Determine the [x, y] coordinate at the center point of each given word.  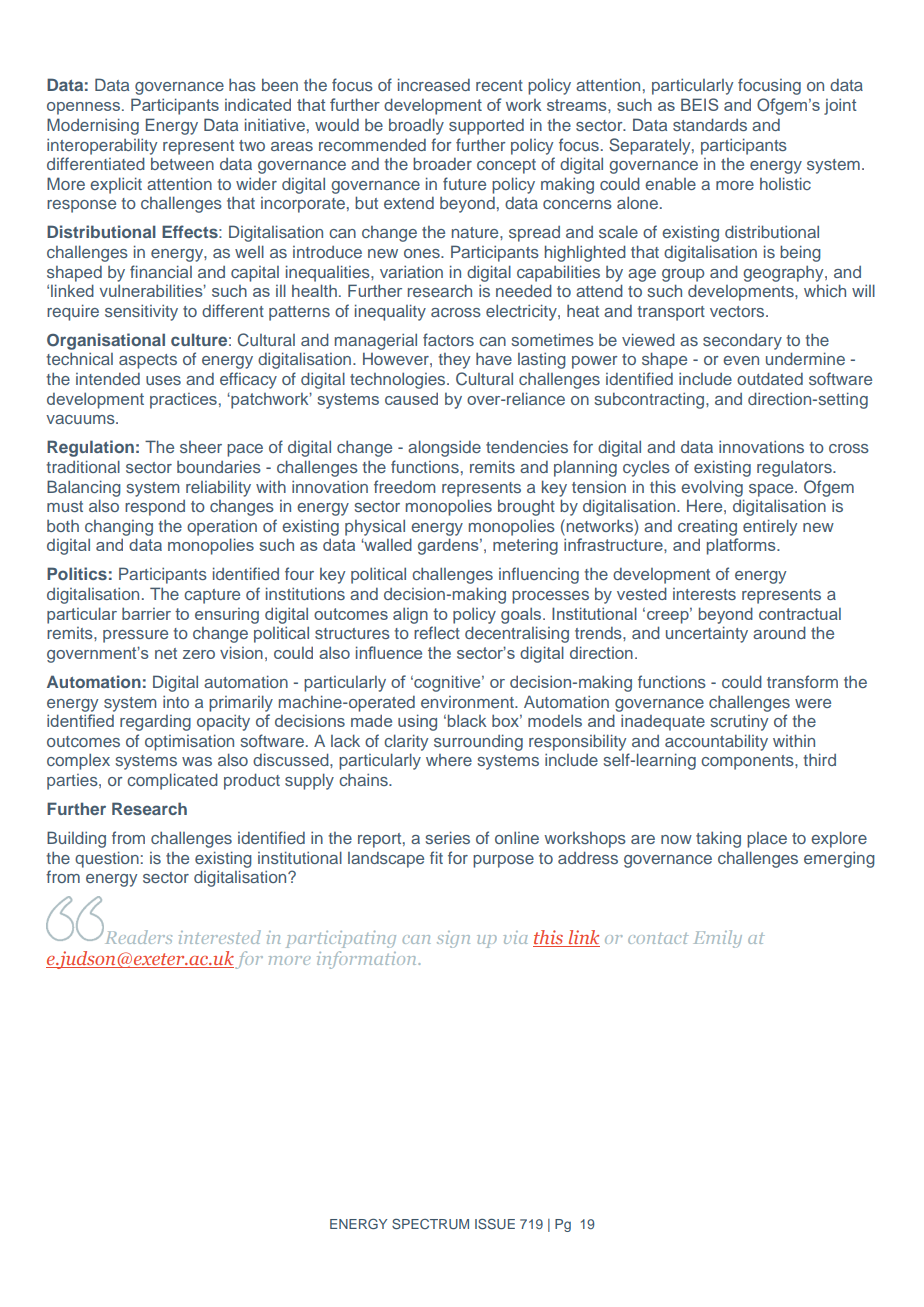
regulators [795, 469]
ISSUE [495, 1223]
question [107, 859]
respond [155, 508]
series [448, 837]
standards [710, 124]
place [767, 840]
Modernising [93, 126]
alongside [444, 448]
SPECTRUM [430, 1223]
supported [486, 127]
